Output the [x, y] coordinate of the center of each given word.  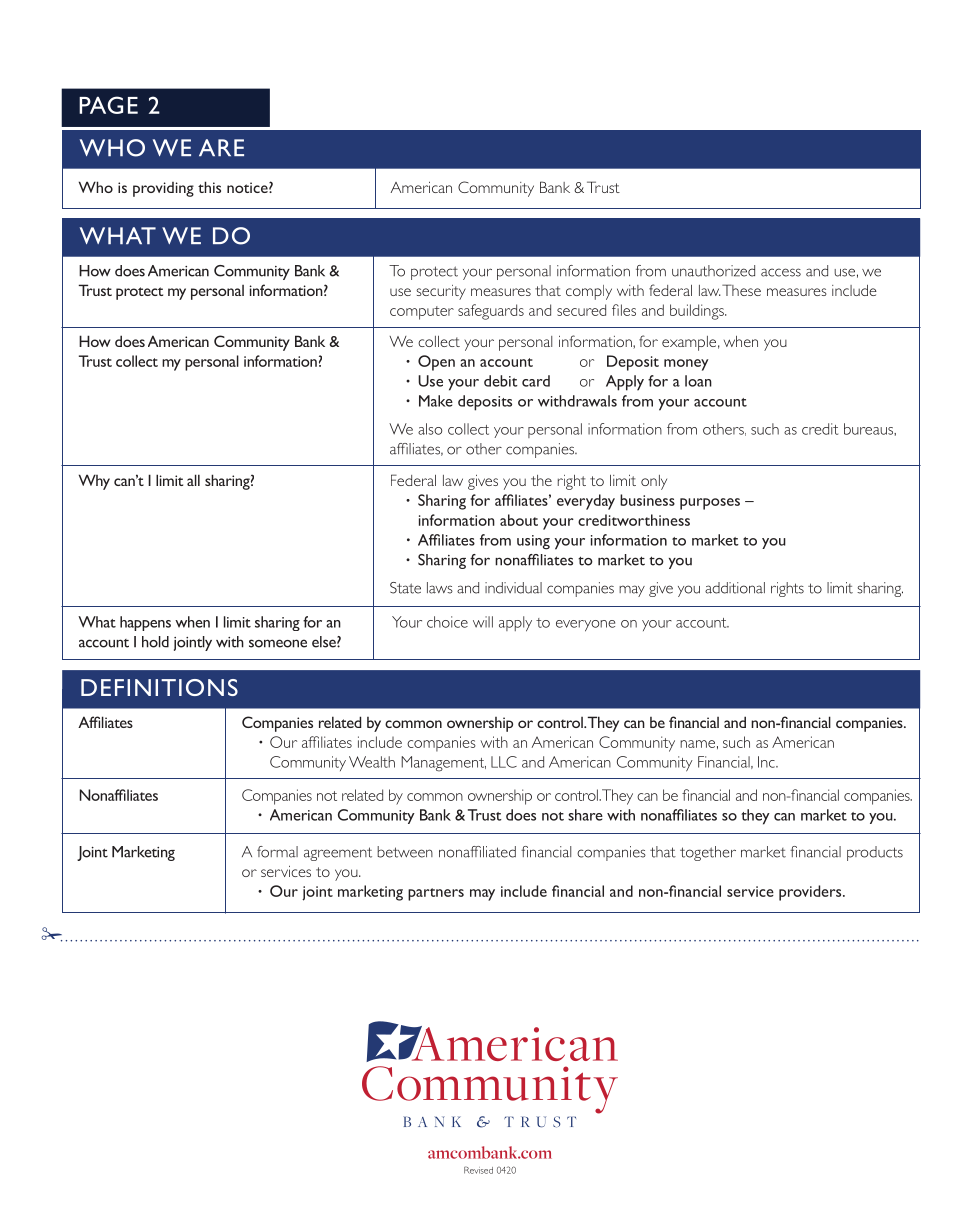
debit [501, 381]
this [209, 187]
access [781, 272]
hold [155, 642]
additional [735, 588]
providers [811, 893]
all [193, 480]
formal [277, 852]
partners [436, 894]
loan [698, 381]
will [483, 622]
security [441, 292]
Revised [478, 1170]
